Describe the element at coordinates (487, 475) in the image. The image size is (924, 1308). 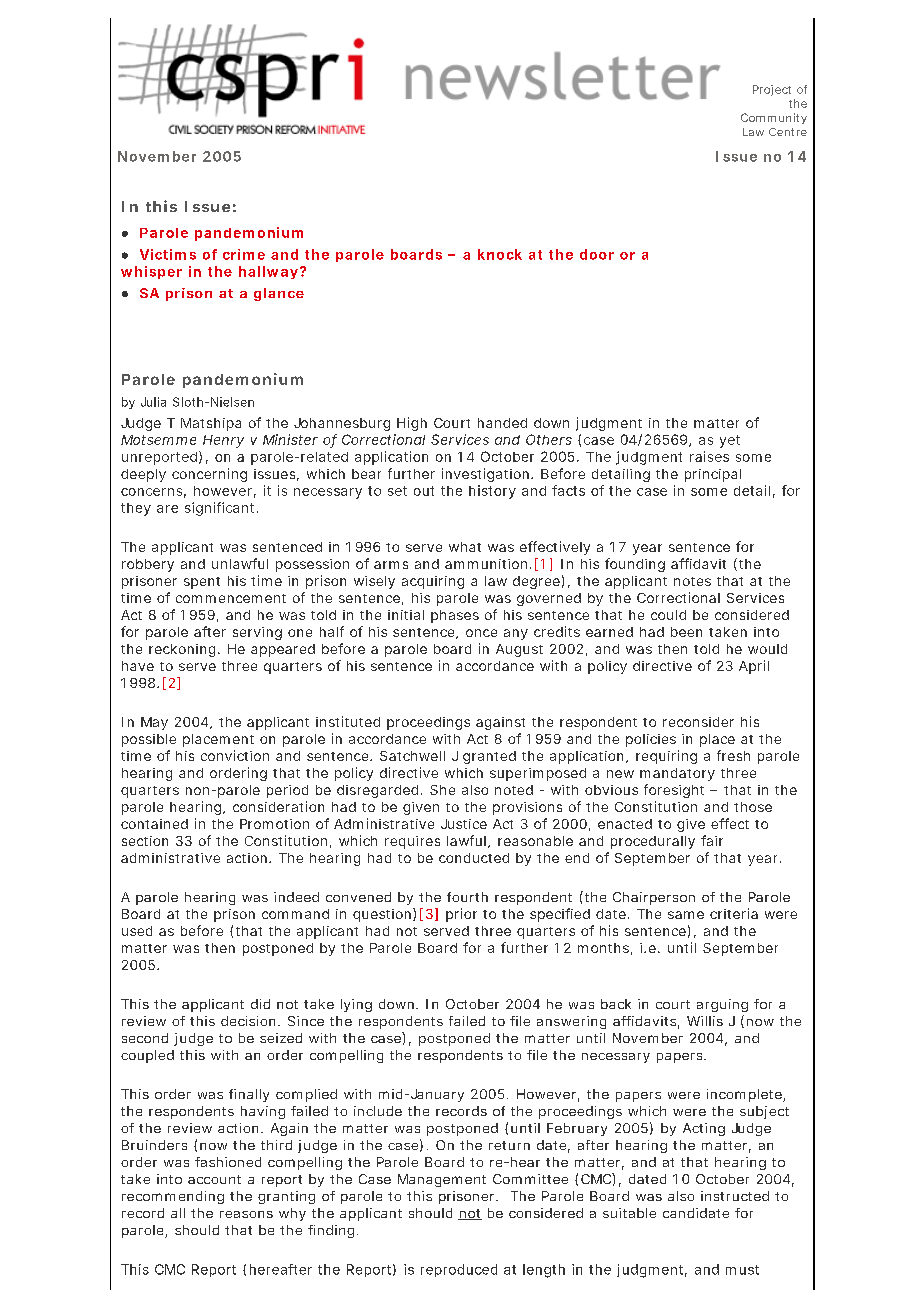
I see `investigation` at that location.
